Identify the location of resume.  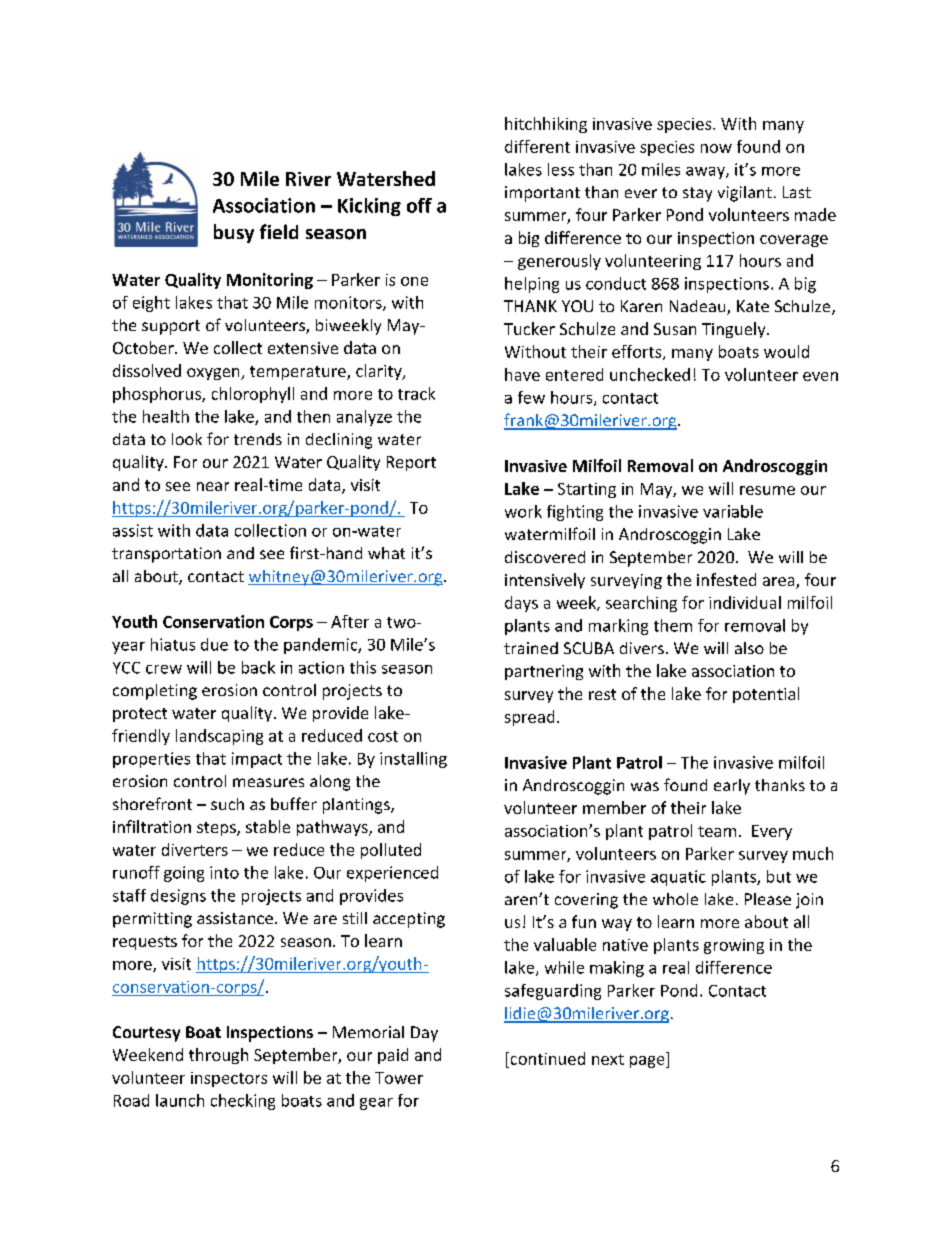
(767, 490).
